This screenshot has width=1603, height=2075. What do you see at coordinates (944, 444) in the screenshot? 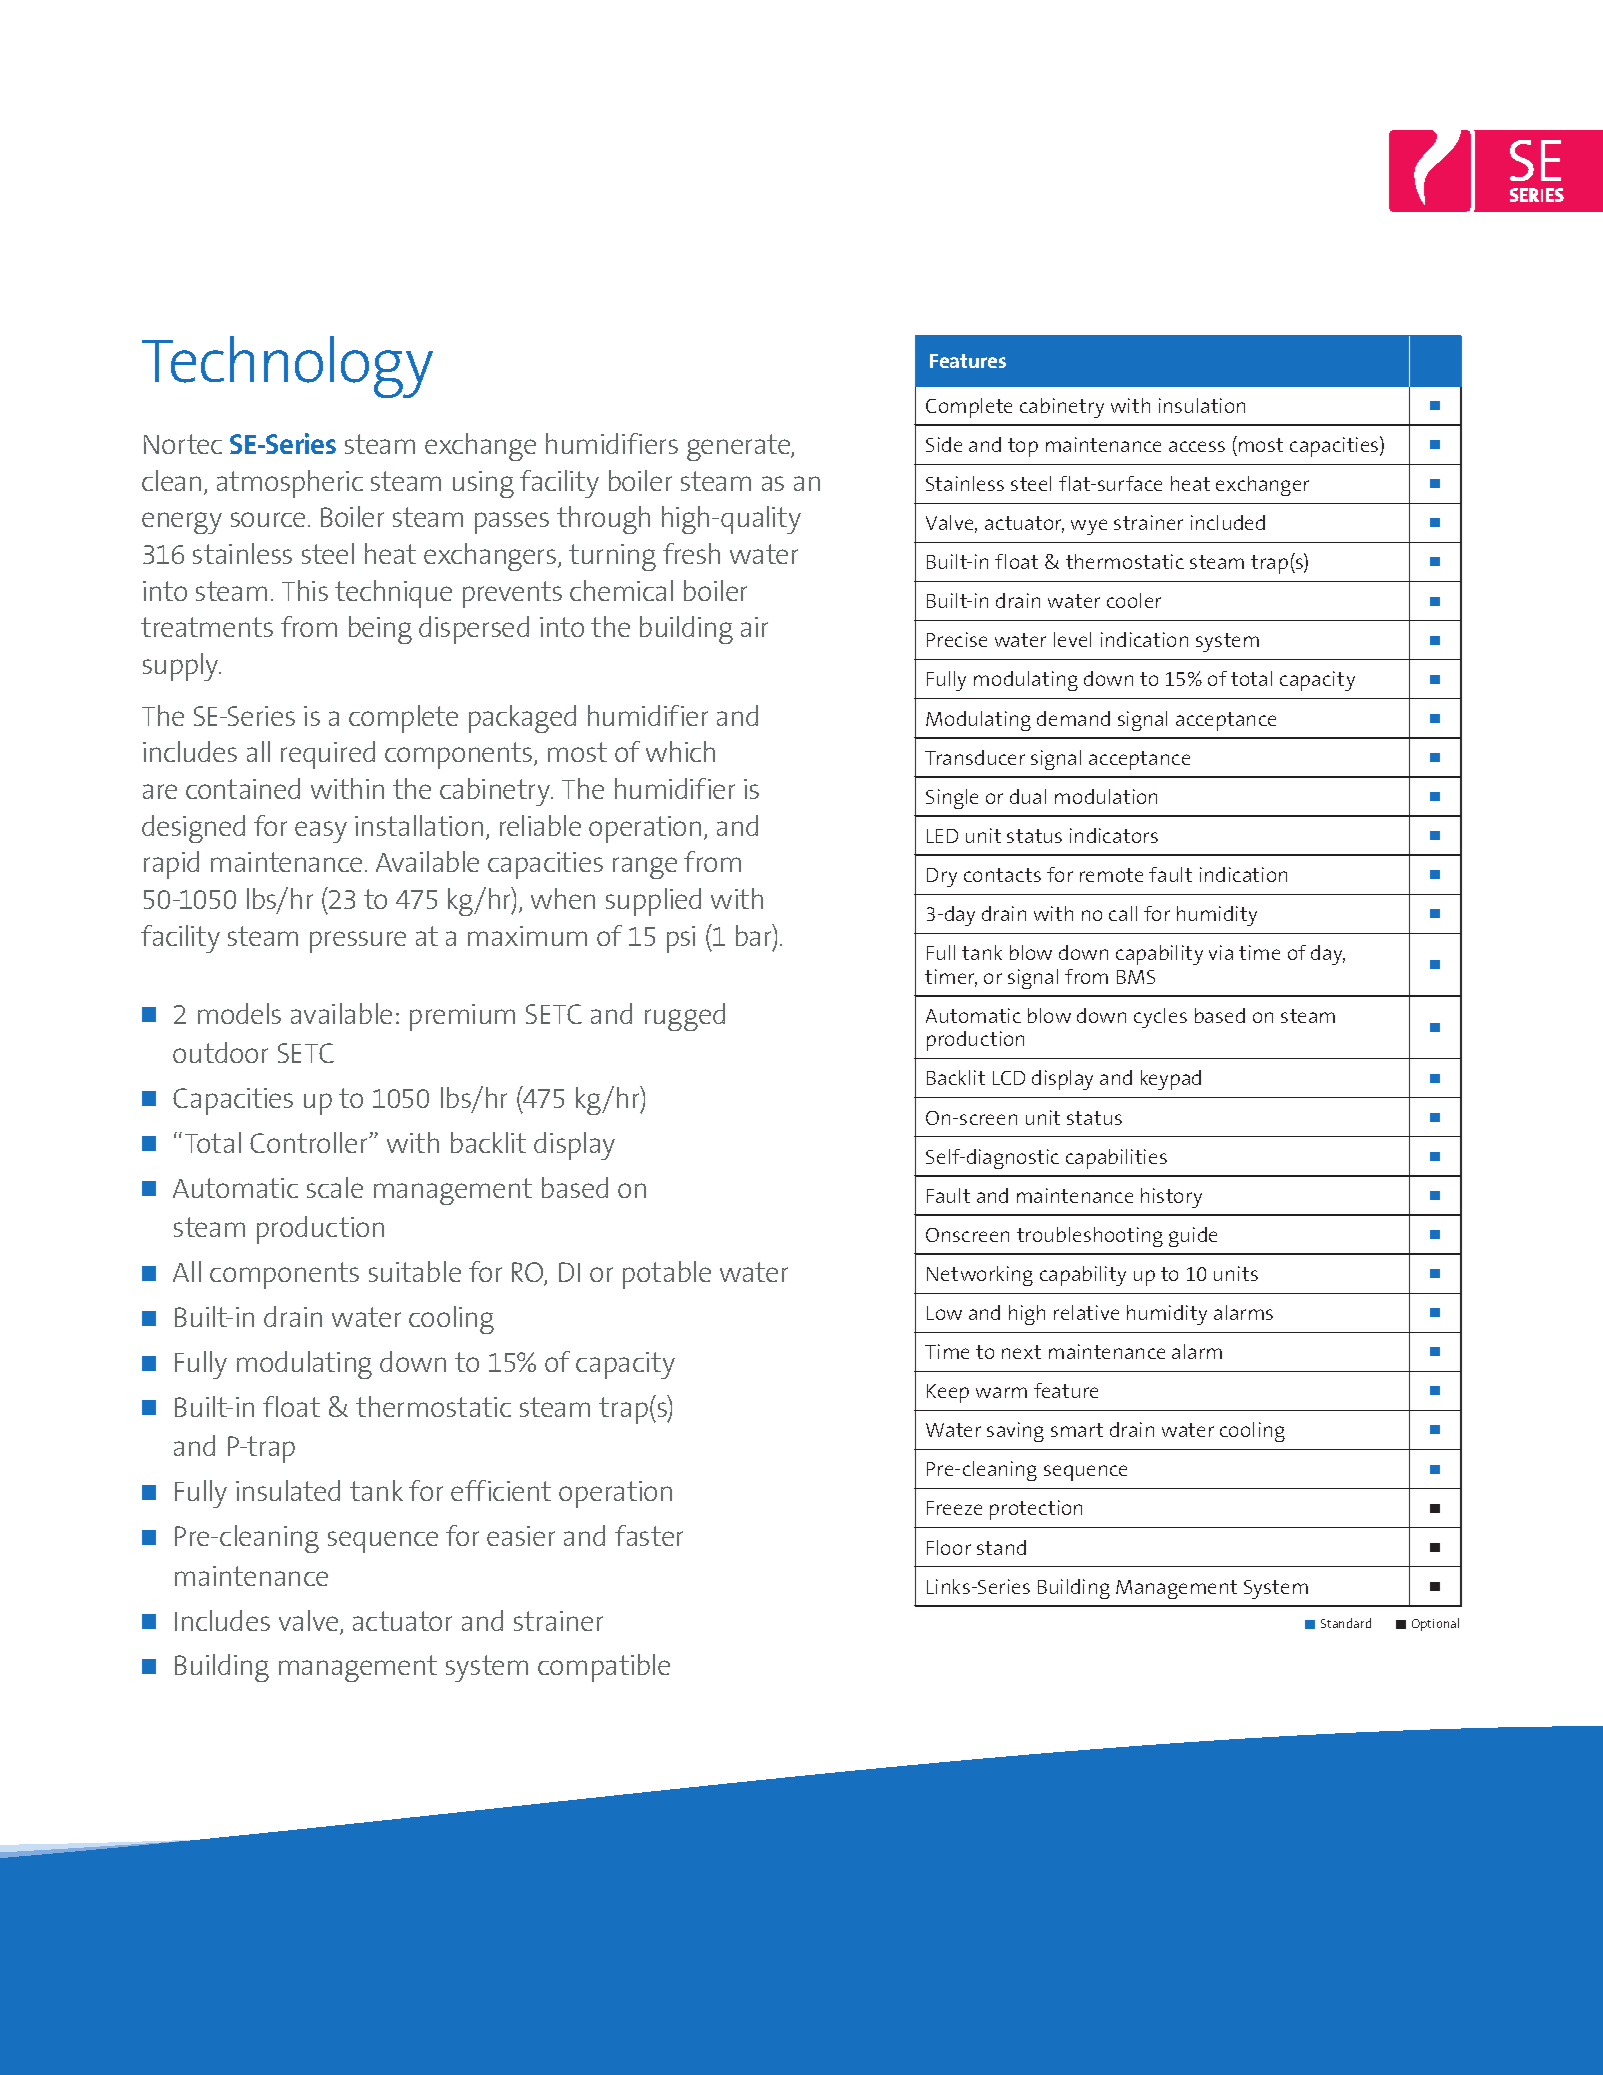
I see `Side` at bounding box center [944, 444].
